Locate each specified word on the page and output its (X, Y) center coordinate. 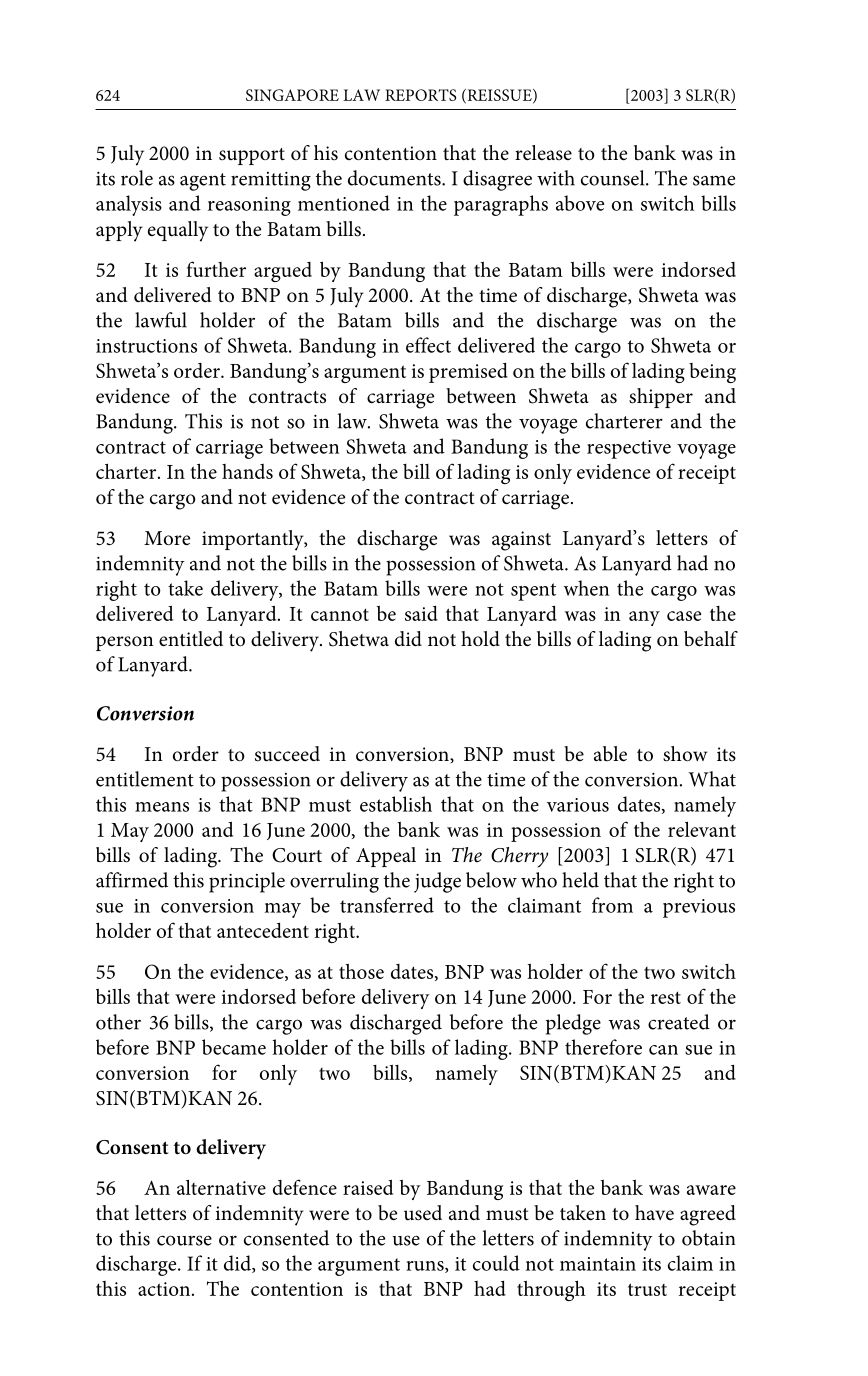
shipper (661, 398)
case (684, 616)
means (162, 807)
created (679, 1022)
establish (396, 804)
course (184, 1240)
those (361, 971)
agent (203, 182)
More (167, 538)
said (421, 613)
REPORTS (420, 95)
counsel (614, 178)
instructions (146, 346)
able (610, 754)
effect (428, 345)
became (234, 1047)
